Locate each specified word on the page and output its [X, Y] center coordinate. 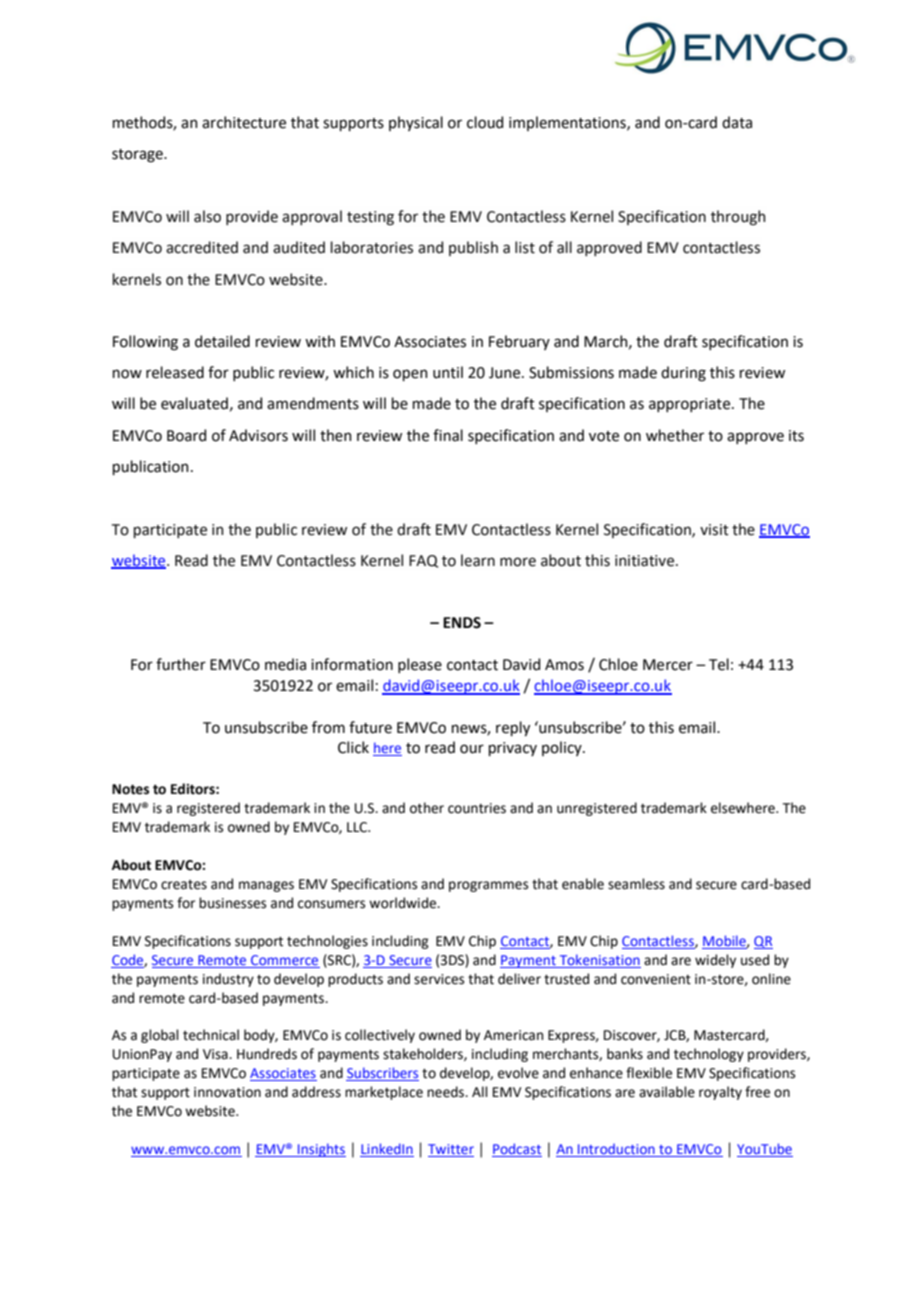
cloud [485, 122]
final [448, 435]
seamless [636, 884]
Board [186, 435]
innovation [227, 1092]
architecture [244, 122]
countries [477, 808]
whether [675, 435]
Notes [130, 789]
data [737, 122]
